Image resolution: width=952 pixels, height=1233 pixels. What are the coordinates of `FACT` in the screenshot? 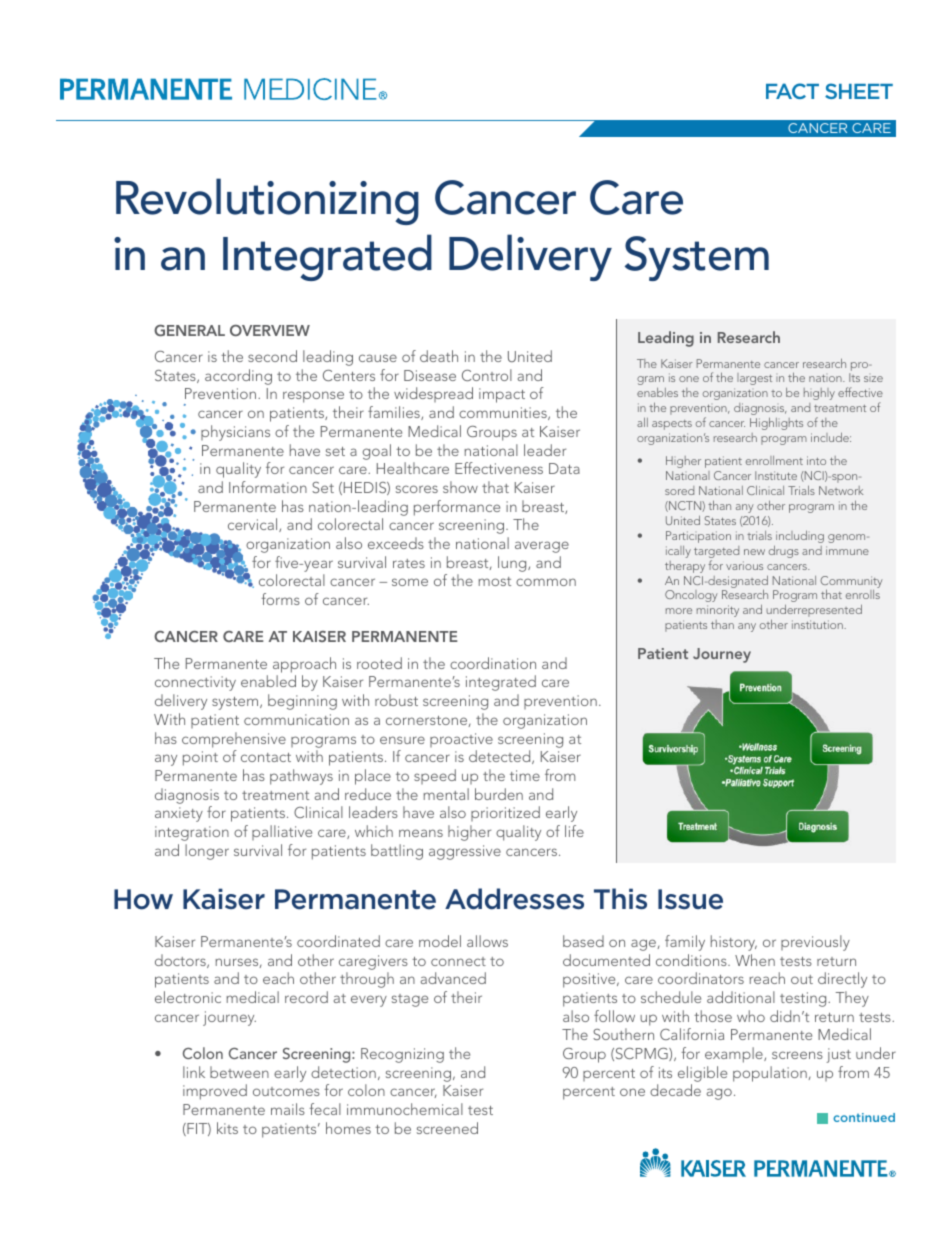 It's located at (792, 91).
